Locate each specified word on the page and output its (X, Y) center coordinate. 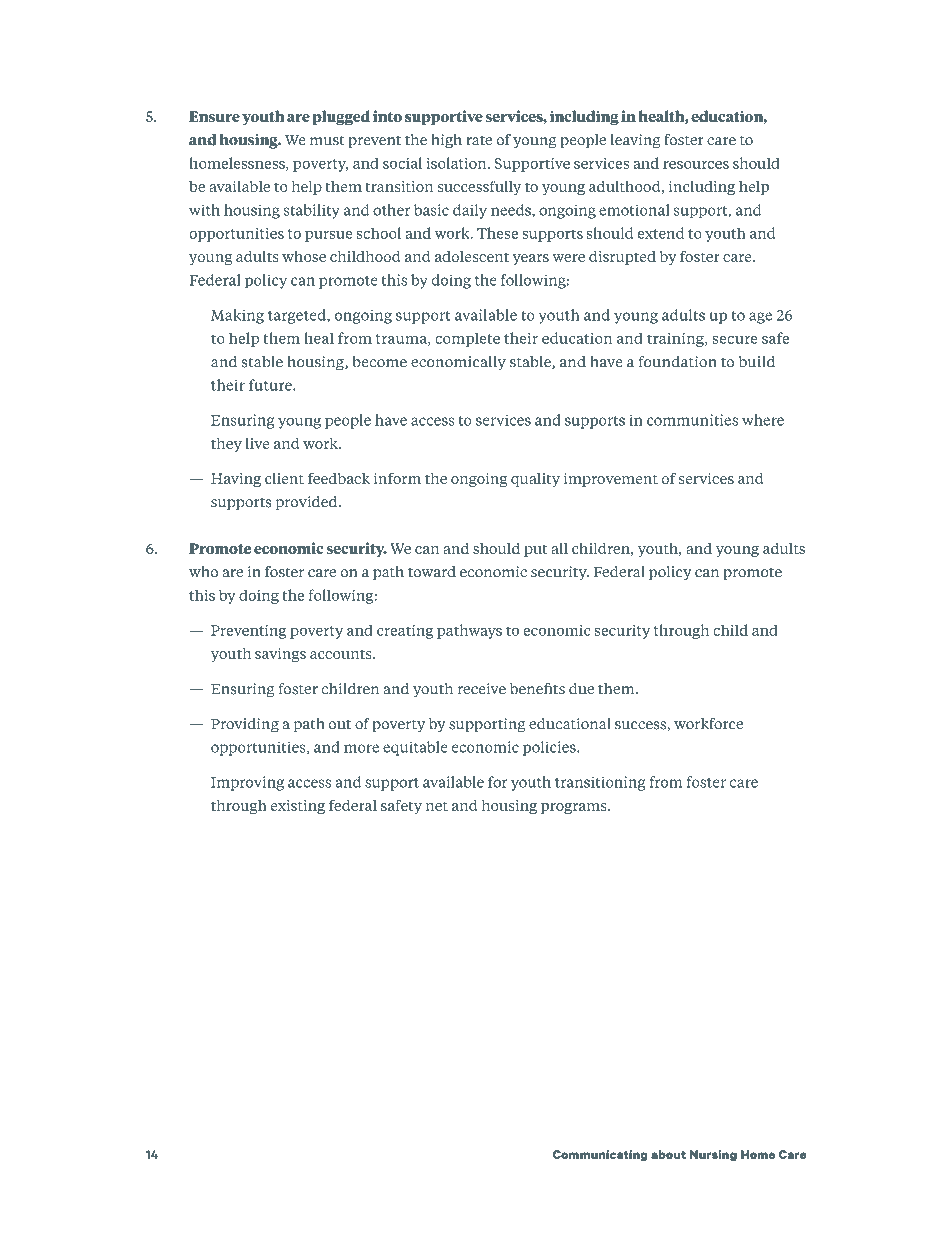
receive (482, 689)
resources (696, 165)
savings (280, 655)
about (668, 1154)
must (327, 141)
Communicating (600, 1156)
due (581, 689)
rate (479, 141)
